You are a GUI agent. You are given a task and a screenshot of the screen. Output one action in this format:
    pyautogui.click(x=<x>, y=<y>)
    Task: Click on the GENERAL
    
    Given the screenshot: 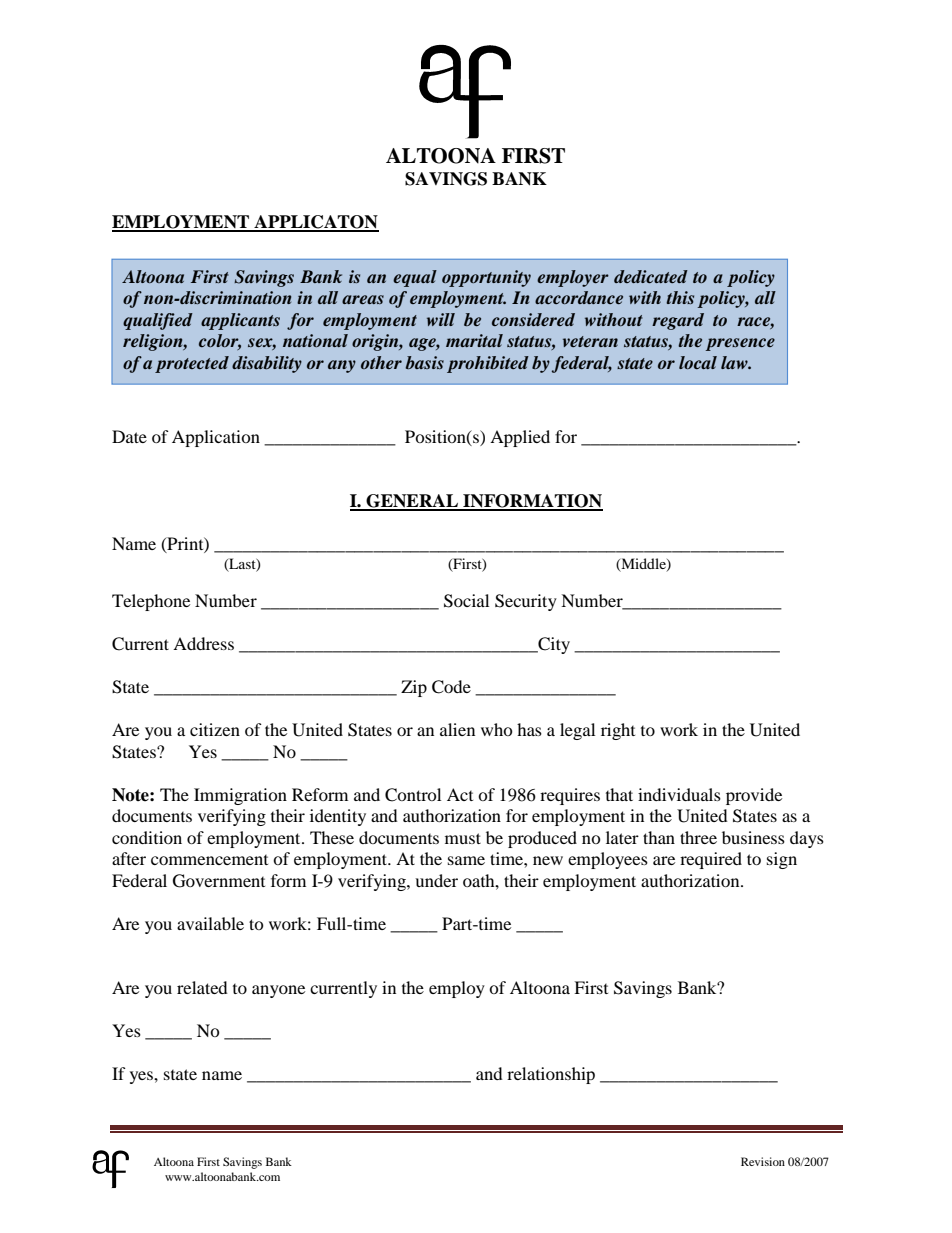 What is the action you would take?
    pyautogui.click(x=412, y=502)
